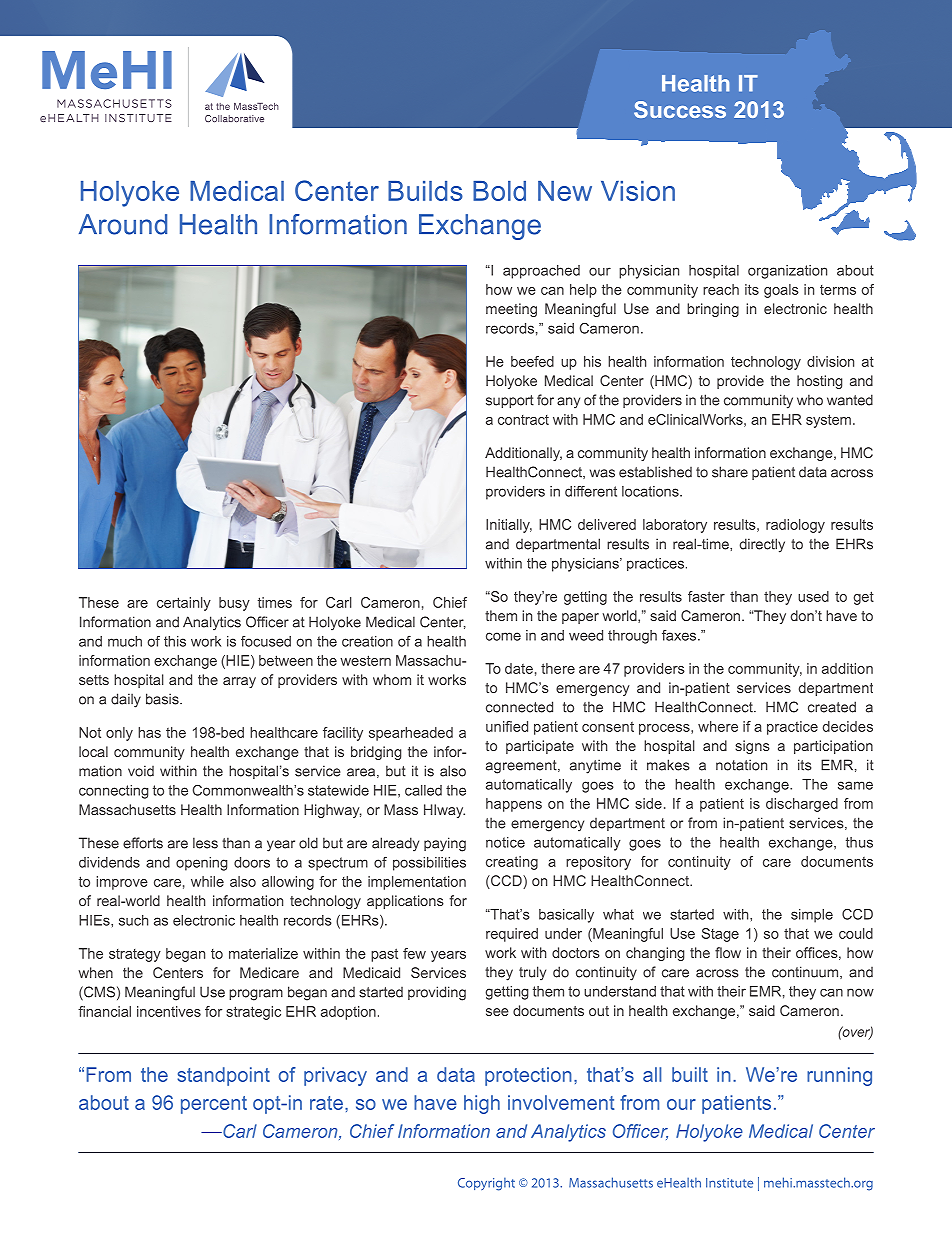 This screenshot has height=1233, width=952. Describe the element at coordinates (503, 636) in the screenshot. I see `come` at that location.
